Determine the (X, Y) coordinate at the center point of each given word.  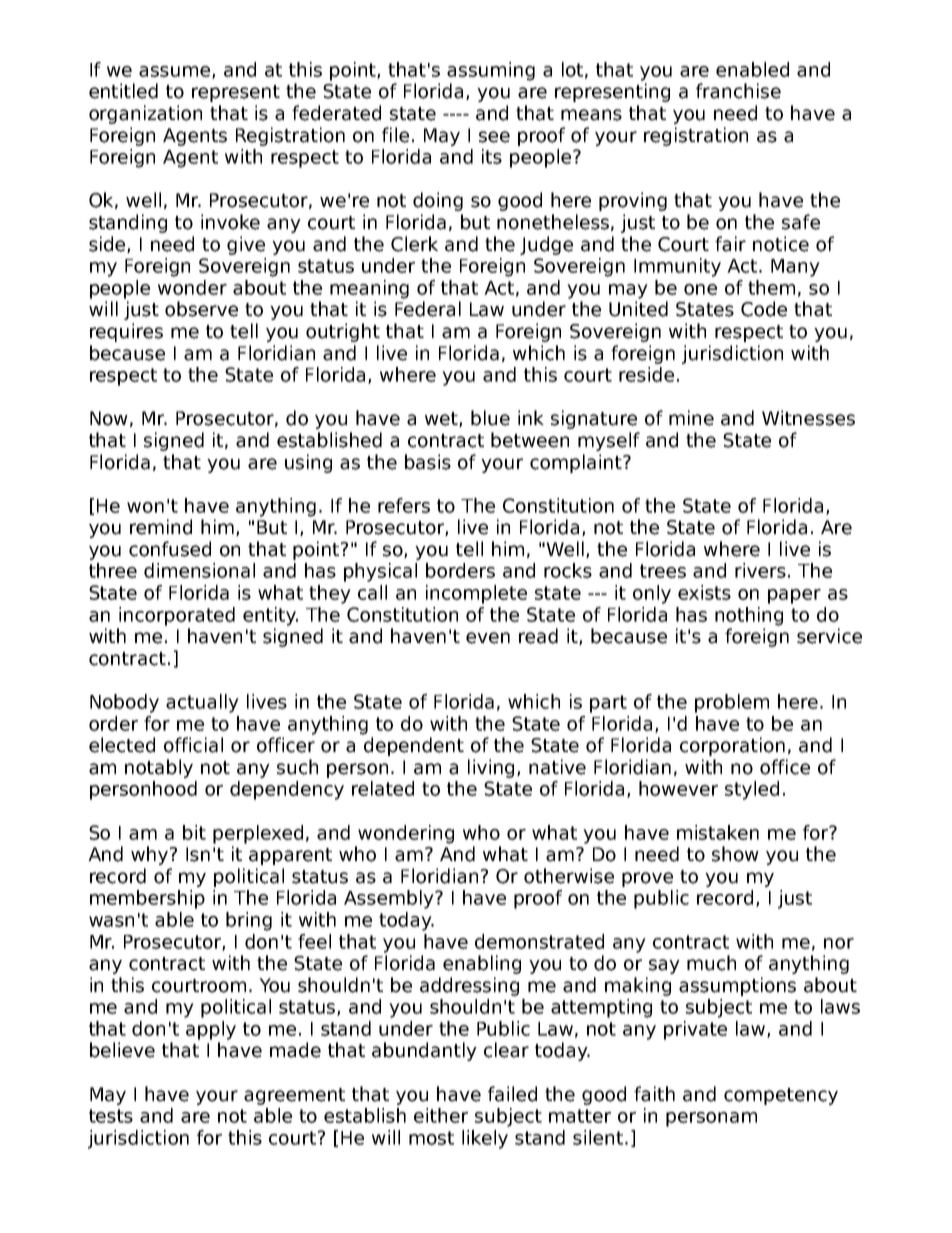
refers (404, 505)
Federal (428, 309)
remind (161, 527)
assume (176, 72)
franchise (738, 91)
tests (111, 1116)
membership (147, 899)
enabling (482, 964)
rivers (760, 570)
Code (764, 309)
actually (202, 703)
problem (732, 703)
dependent (414, 746)
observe (201, 309)
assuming (491, 71)
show (735, 854)
